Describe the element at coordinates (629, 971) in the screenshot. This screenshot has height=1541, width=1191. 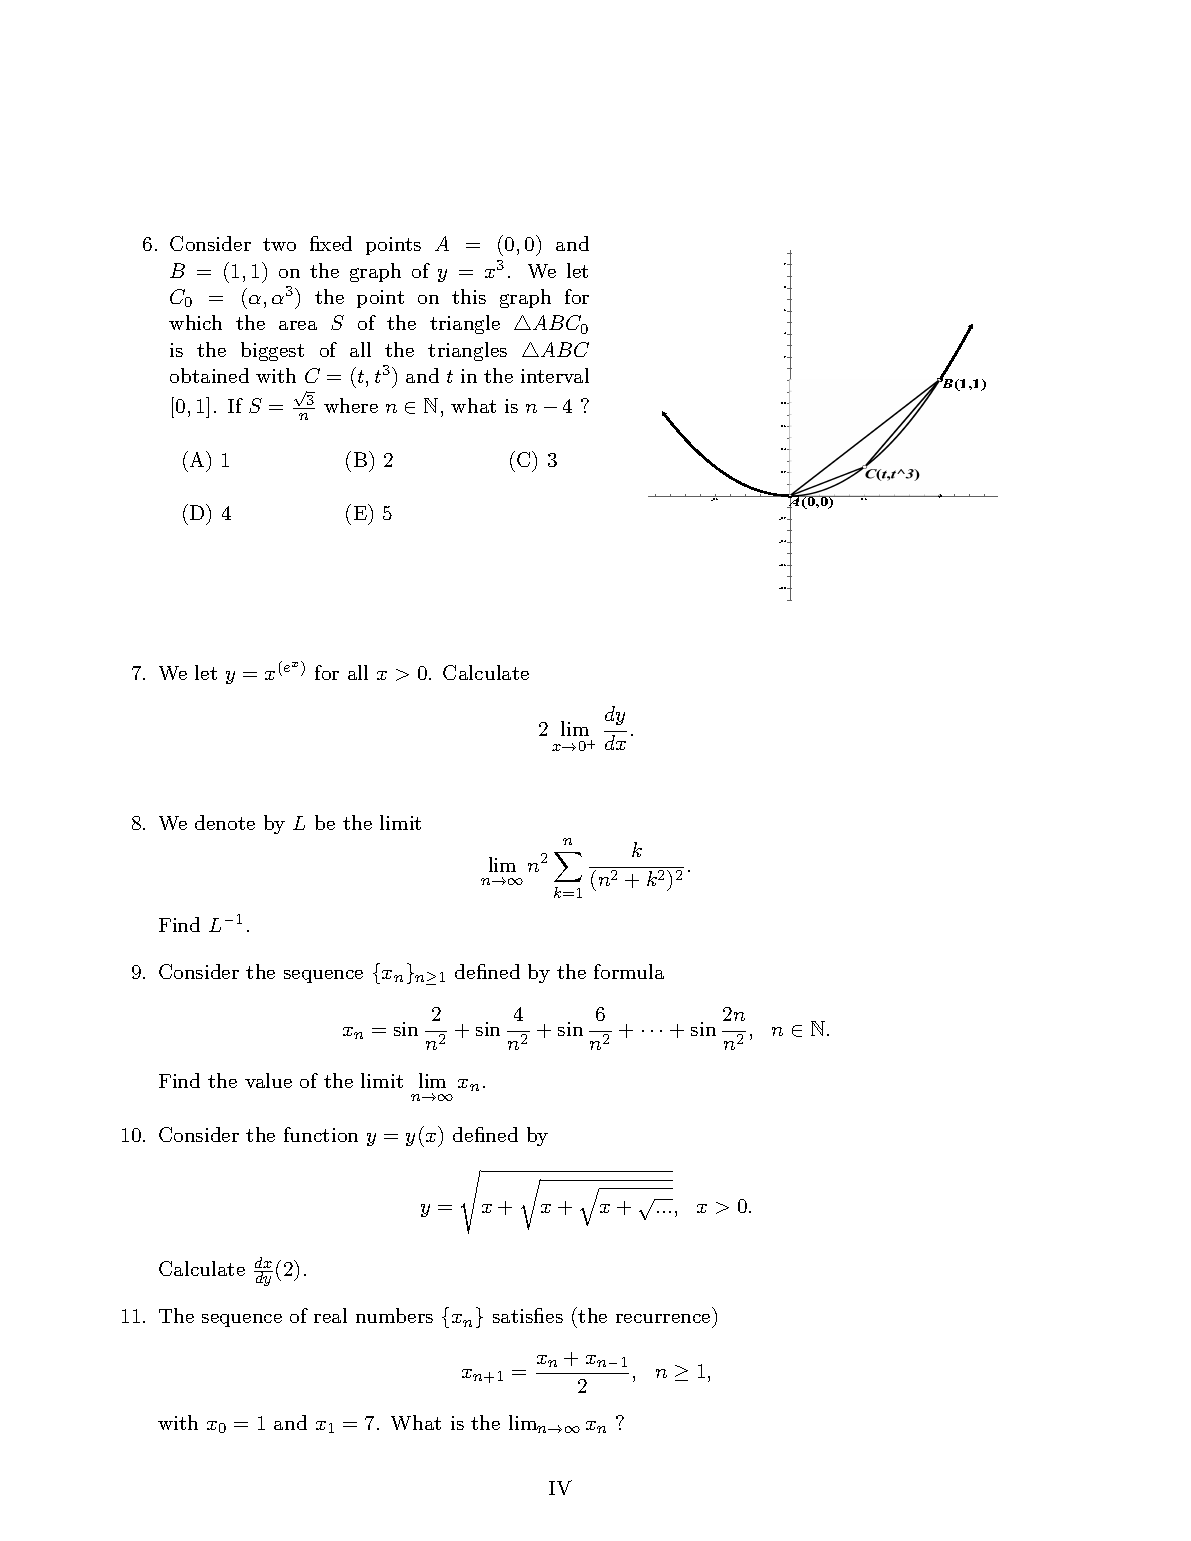
I see `formula` at that location.
